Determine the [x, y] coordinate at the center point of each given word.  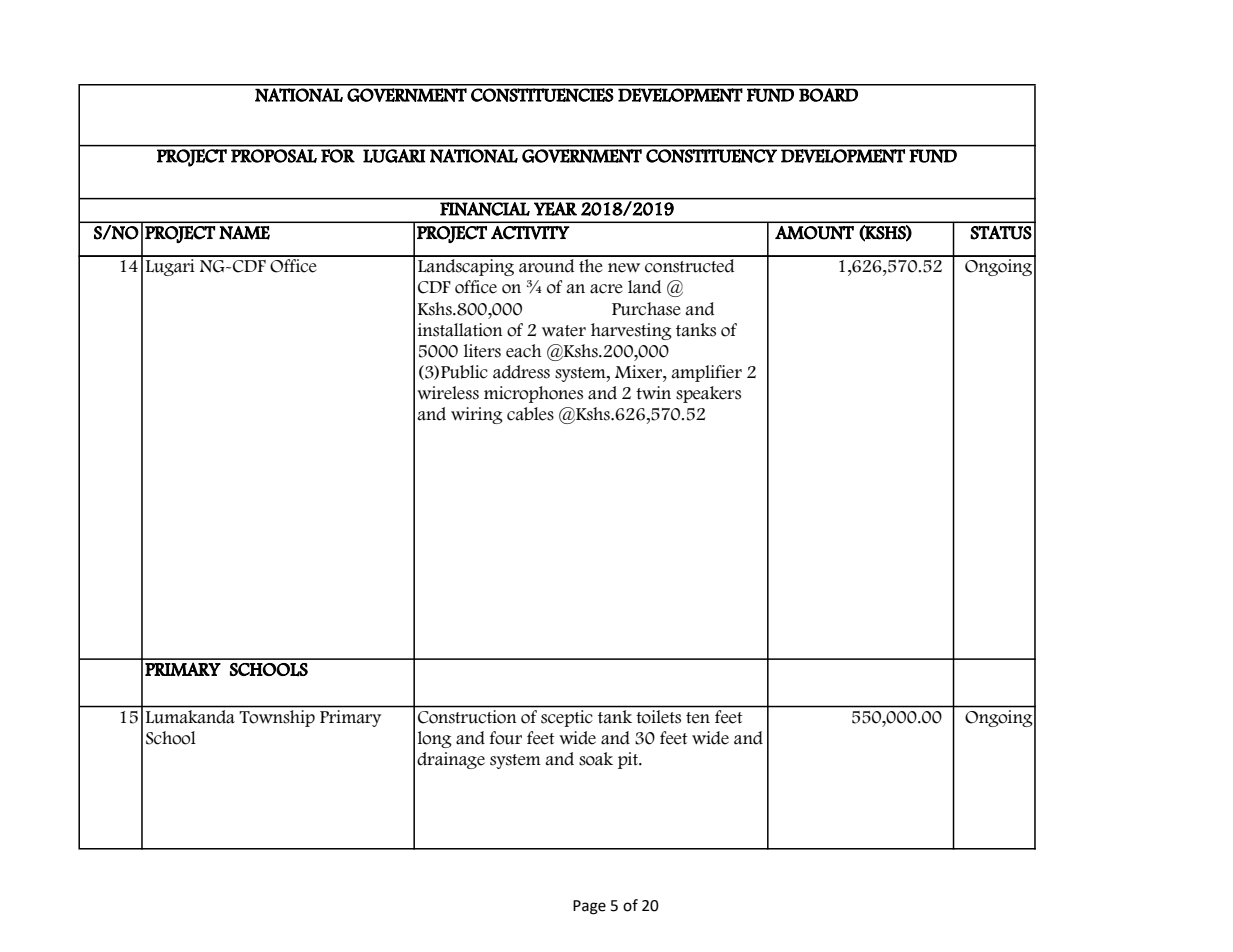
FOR [338, 156]
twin [653, 392]
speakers [708, 394]
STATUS [1001, 233]
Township [277, 718]
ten [698, 718]
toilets [659, 716]
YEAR [555, 209]
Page [589, 907]
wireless [448, 393]
